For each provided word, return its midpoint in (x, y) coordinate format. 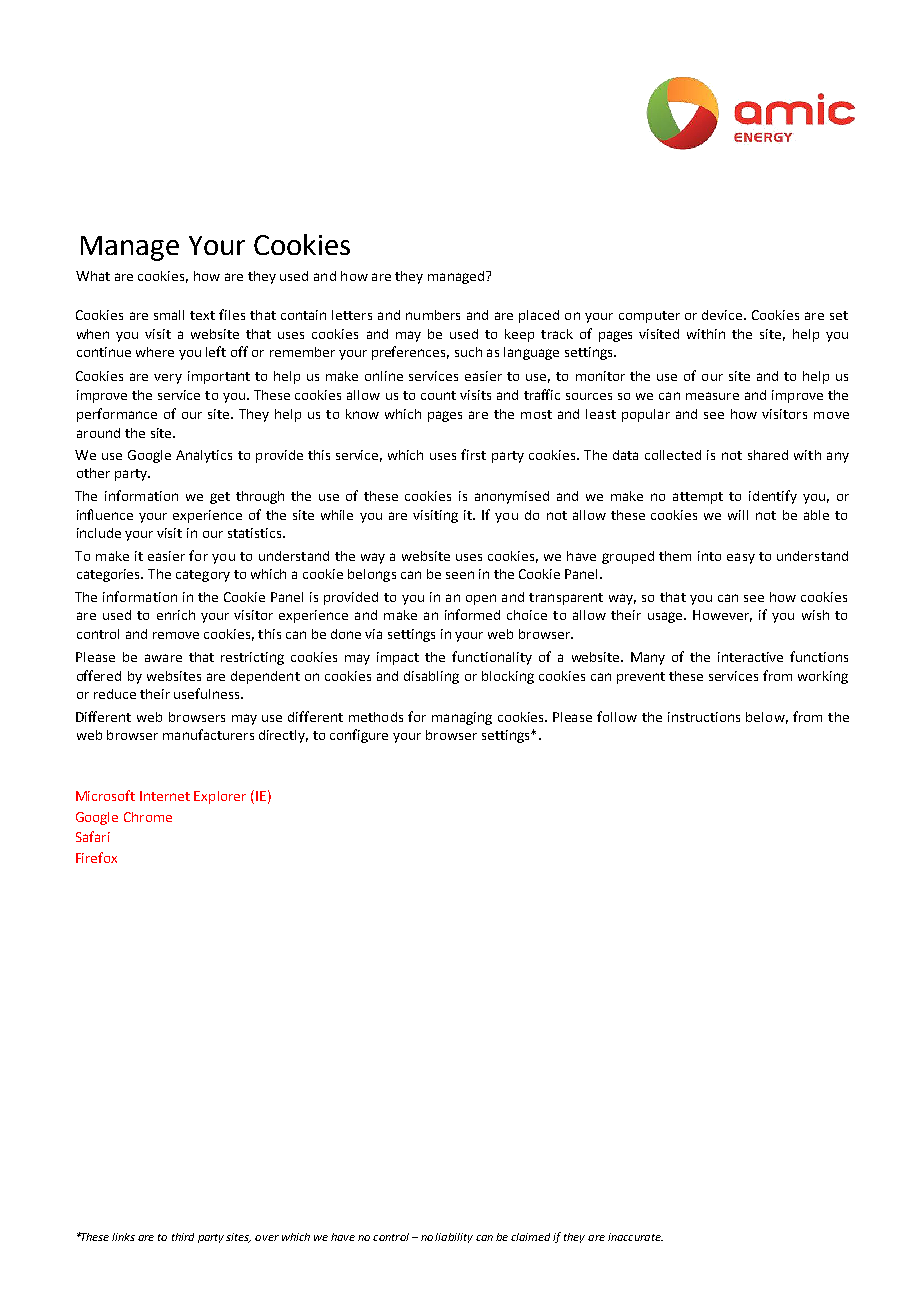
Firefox (96, 857)
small (169, 315)
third (183, 1237)
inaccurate (635, 1237)
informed (472, 614)
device (723, 315)
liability (454, 1238)
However (722, 616)
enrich (176, 615)
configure (359, 736)
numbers (433, 315)
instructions (704, 717)
